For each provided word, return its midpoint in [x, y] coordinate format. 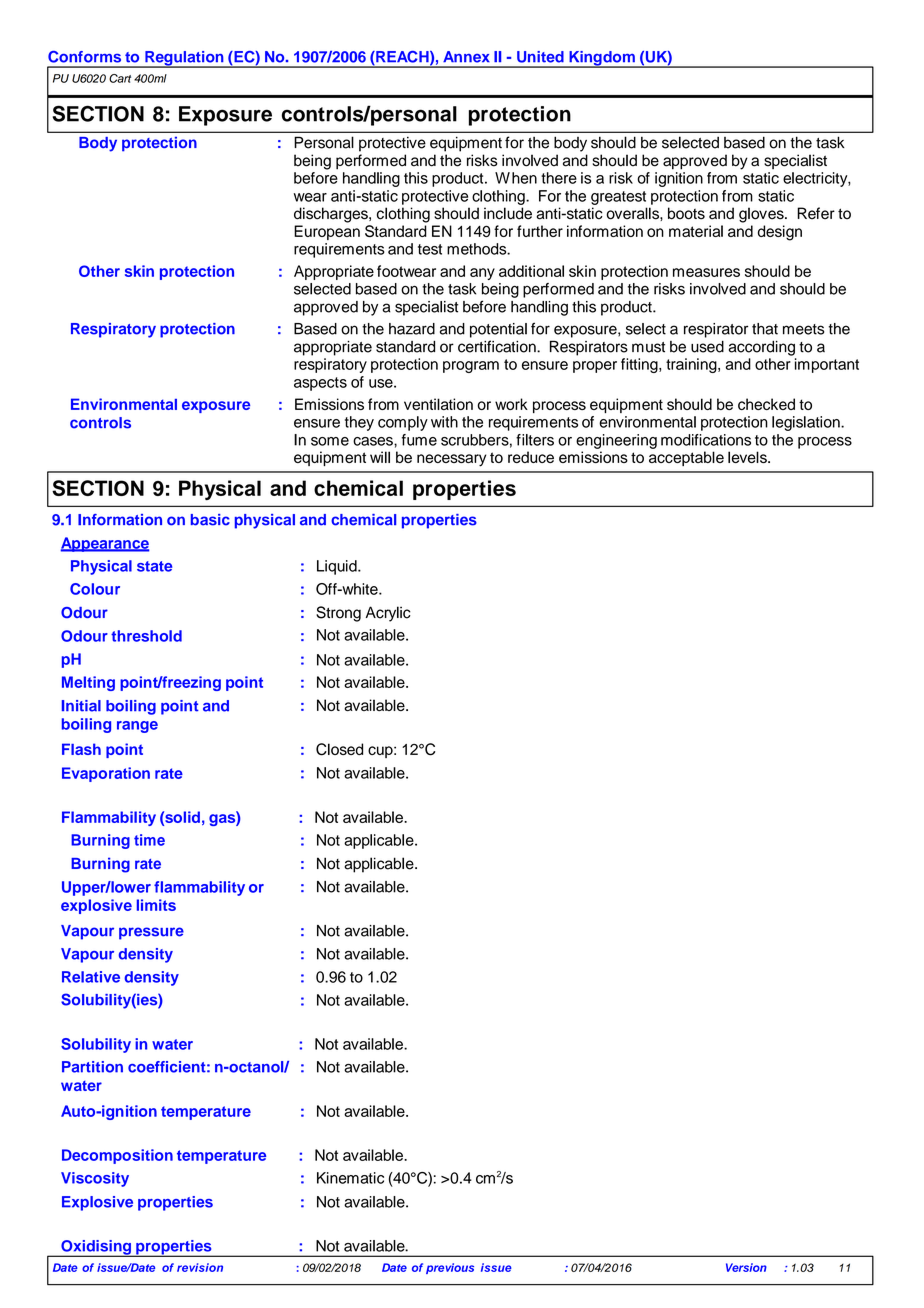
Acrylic [388, 614]
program [471, 367]
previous [450, 1268]
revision [200, 1267]
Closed [339, 749]
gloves [762, 215]
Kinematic [350, 1178]
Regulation [184, 59]
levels [748, 457]
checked [766, 404]
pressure [151, 933]
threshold [146, 636]
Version [746, 1267]
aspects [320, 384]
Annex [466, 57]
